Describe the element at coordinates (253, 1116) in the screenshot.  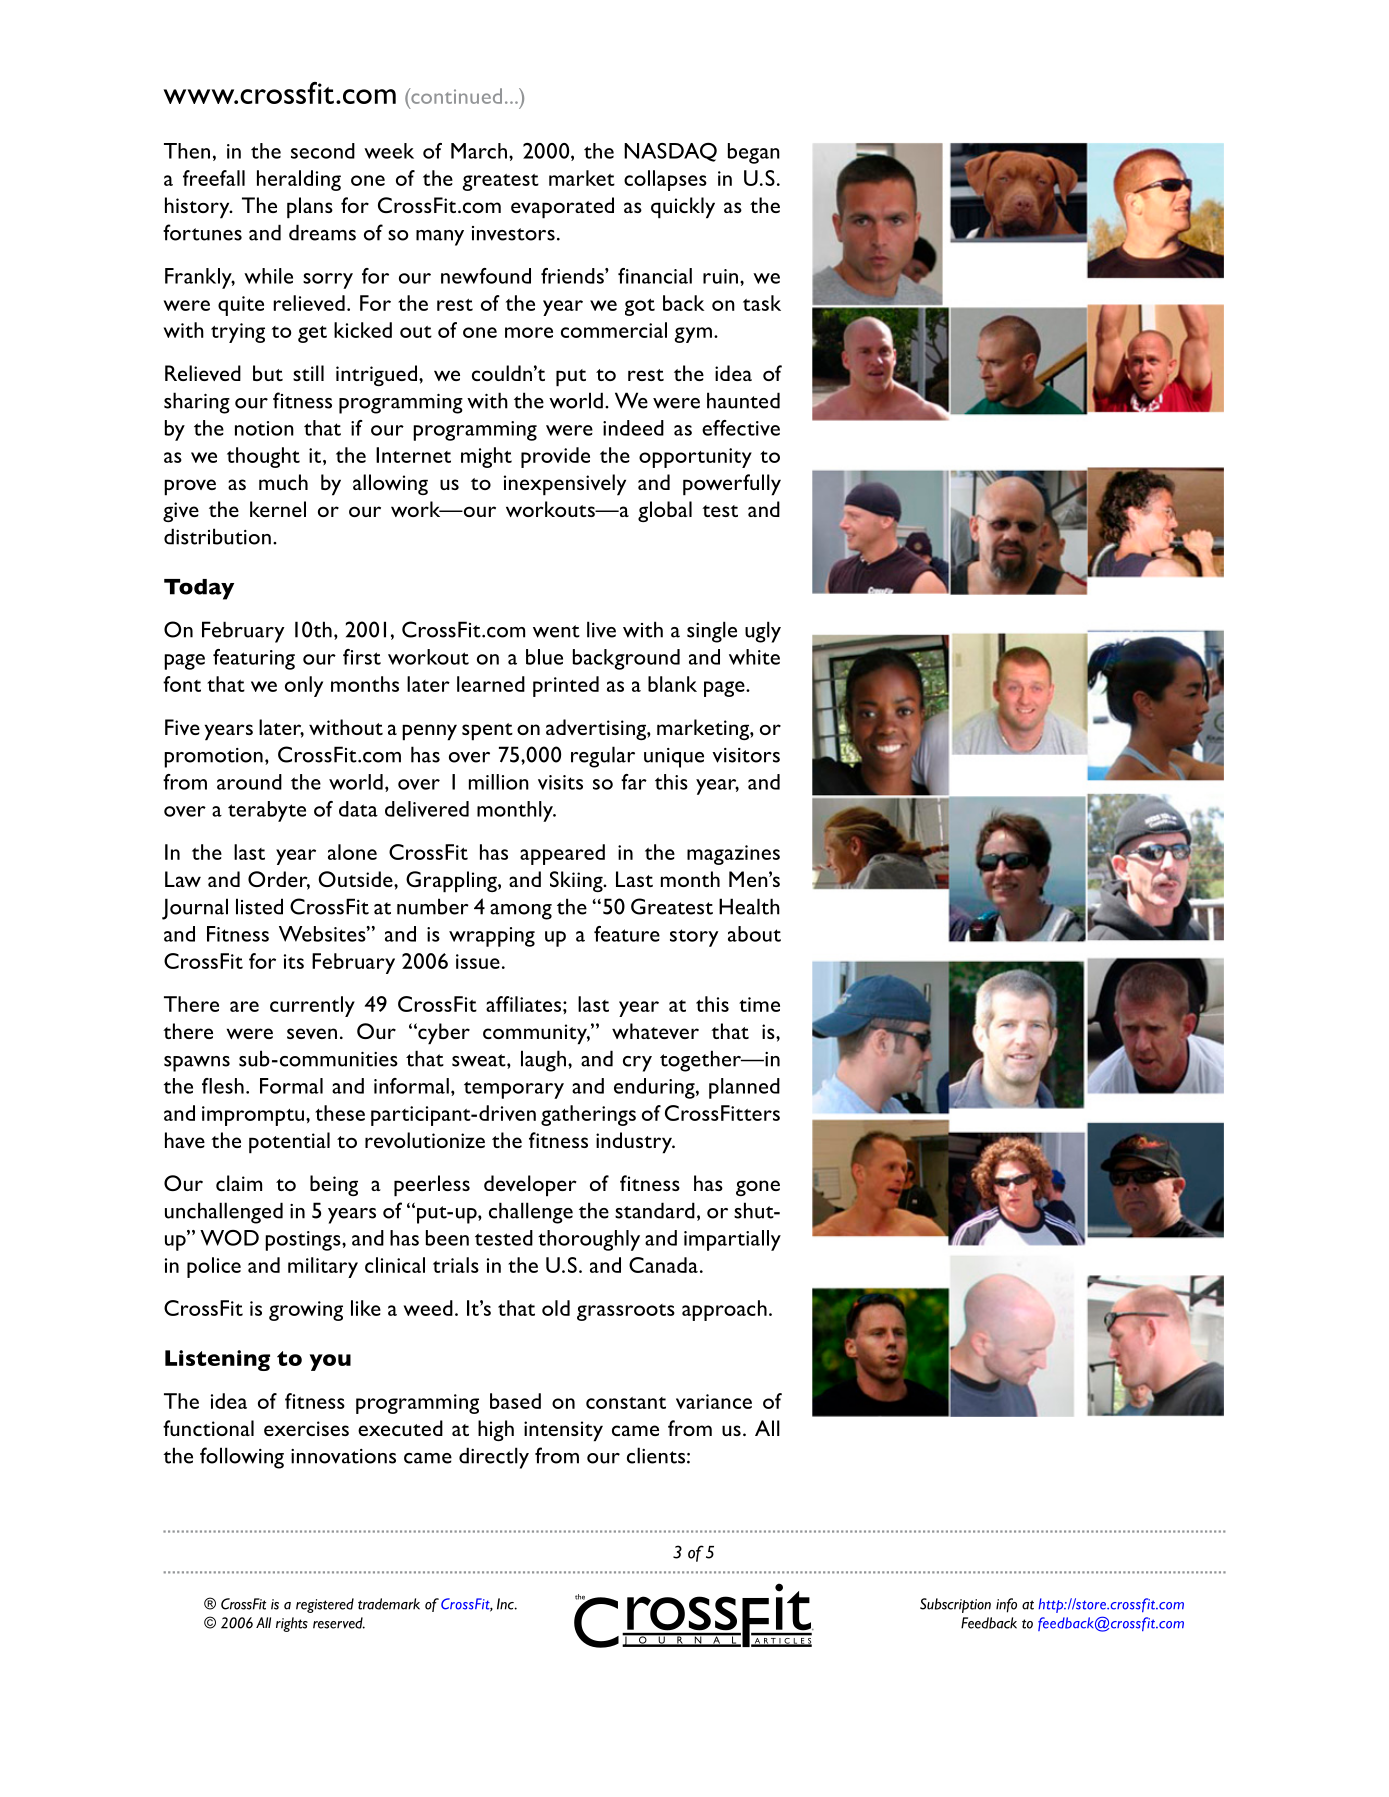
I see `impromptu` at that location.
